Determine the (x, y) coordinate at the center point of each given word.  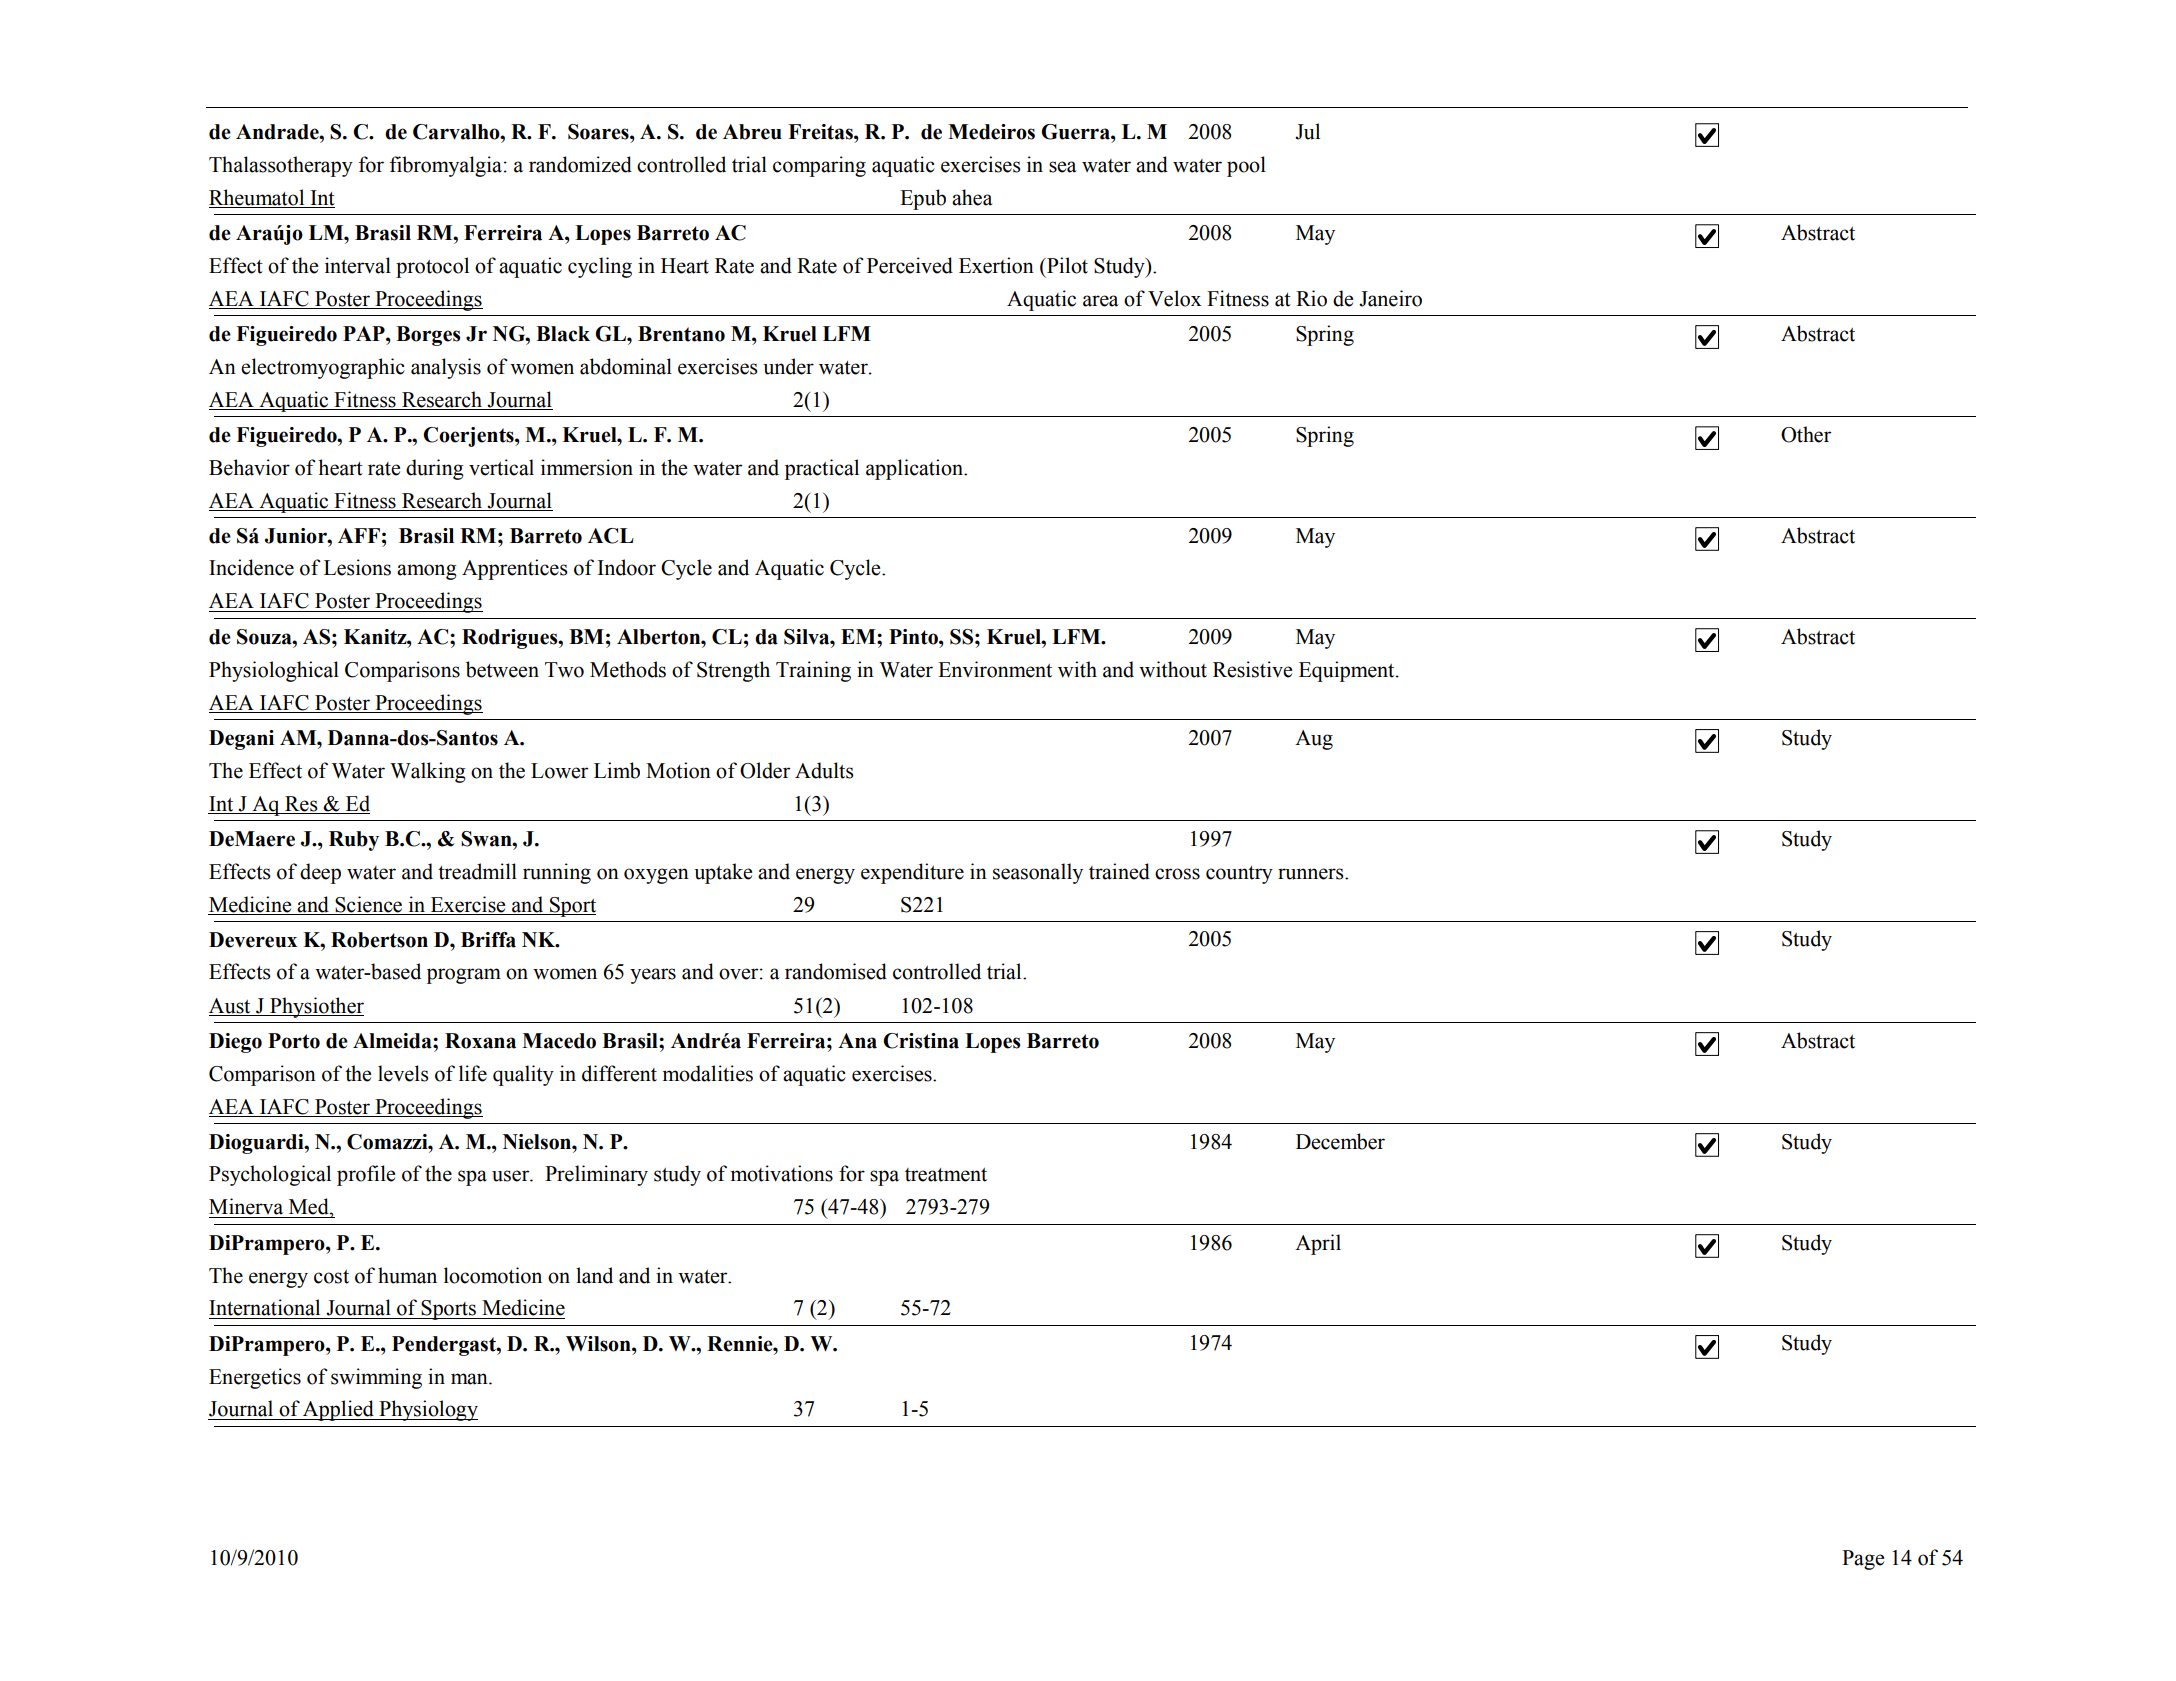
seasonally (1038, 873)
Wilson (599, 1344)
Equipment (1348, 671)
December (1340, 1141)
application (915, 469)
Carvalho (457, 132)
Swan (487, 839)
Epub (923, 199)
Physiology (427, 1410)
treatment (946, 1175)
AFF (359, 535)
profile (366, 1175)
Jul (1307, 131)
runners (1312, 874)
